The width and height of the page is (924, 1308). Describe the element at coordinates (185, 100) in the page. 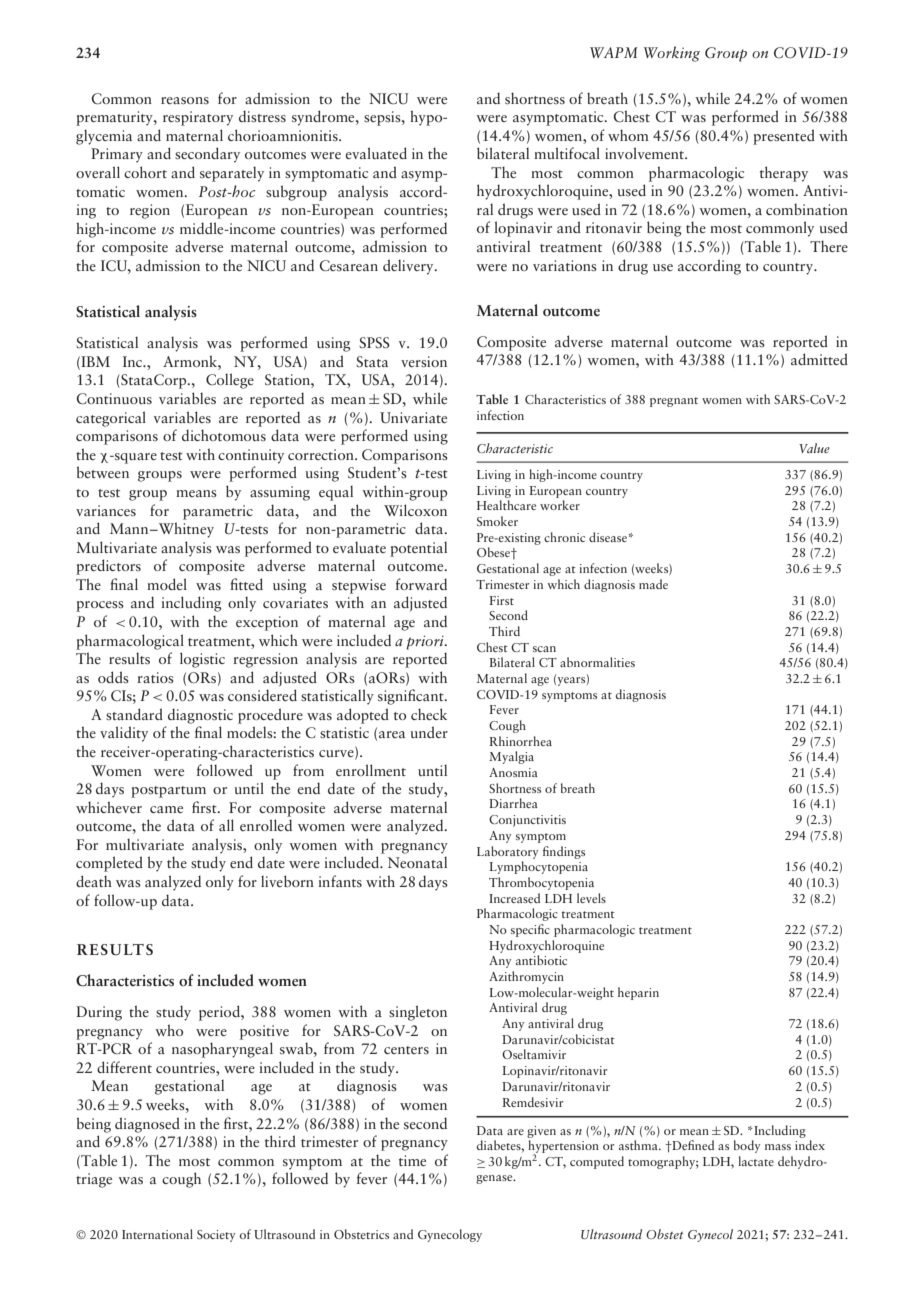

I see `reasons` at that location.
